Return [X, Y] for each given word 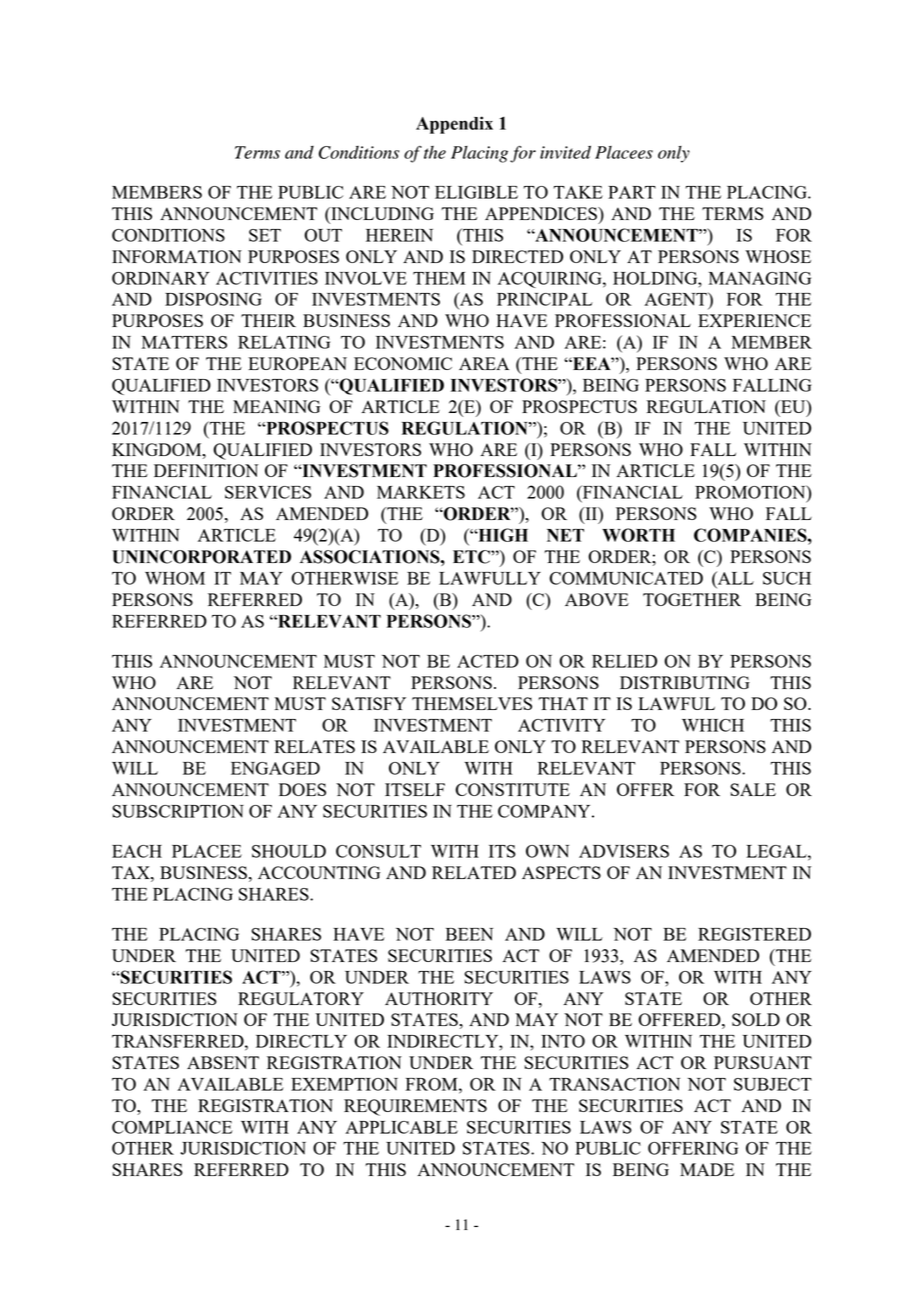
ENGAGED [275, 768]
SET [265, 235]
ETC [472, 557]
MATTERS [184, 342]
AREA [484, 363]
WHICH [713, 725]
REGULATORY [301, 998]
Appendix [454, 125]
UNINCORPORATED [201, 557]
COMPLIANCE [172, 1127]
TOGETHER [692, 599]
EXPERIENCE [754, 320]
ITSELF [415, 789]
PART [632, 192]
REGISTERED [754, 934]
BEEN [469, 934]
